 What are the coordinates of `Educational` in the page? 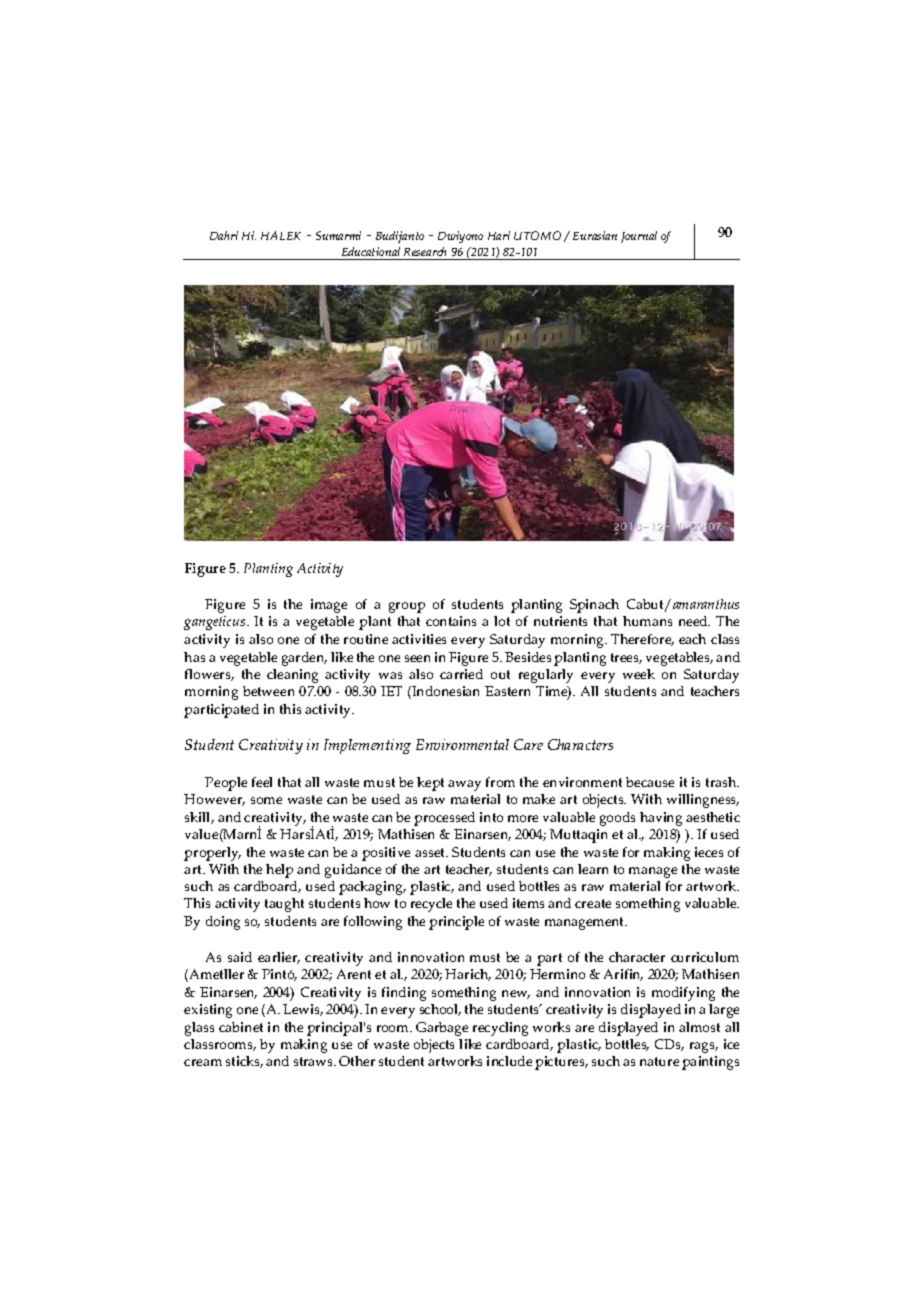 It's located at (371, 251).
